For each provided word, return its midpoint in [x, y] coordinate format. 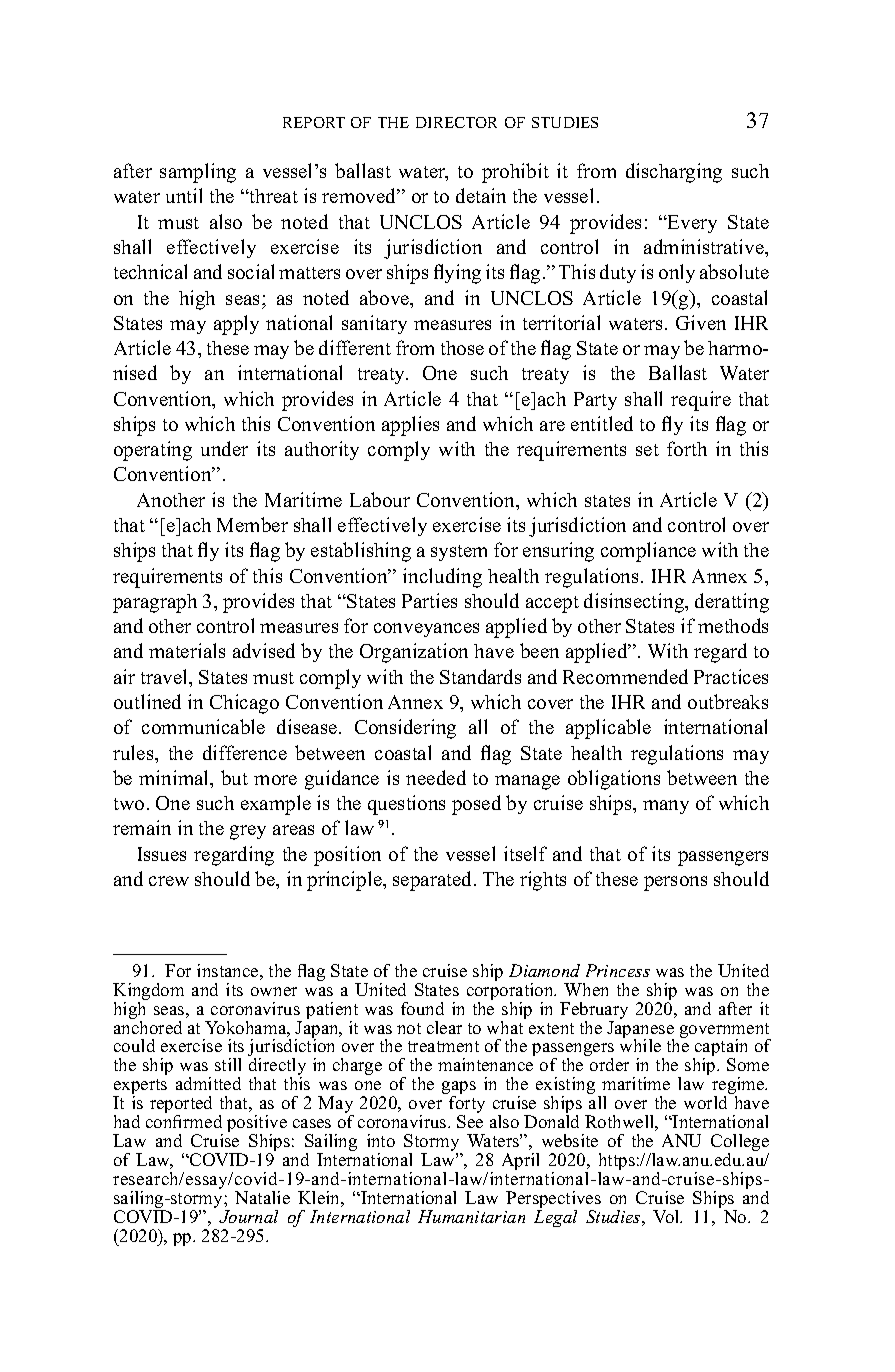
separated [434, 881]
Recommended [625, 676]
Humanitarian [471, 1216]
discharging [674, 173]
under [224, 448]
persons [675, 883]
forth [687, 448]
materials [187, 650]
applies [410, 426]
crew [169, 881]
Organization [414, 653]
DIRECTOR [456, 122]
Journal [248, 1216]
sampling [198, 173]
